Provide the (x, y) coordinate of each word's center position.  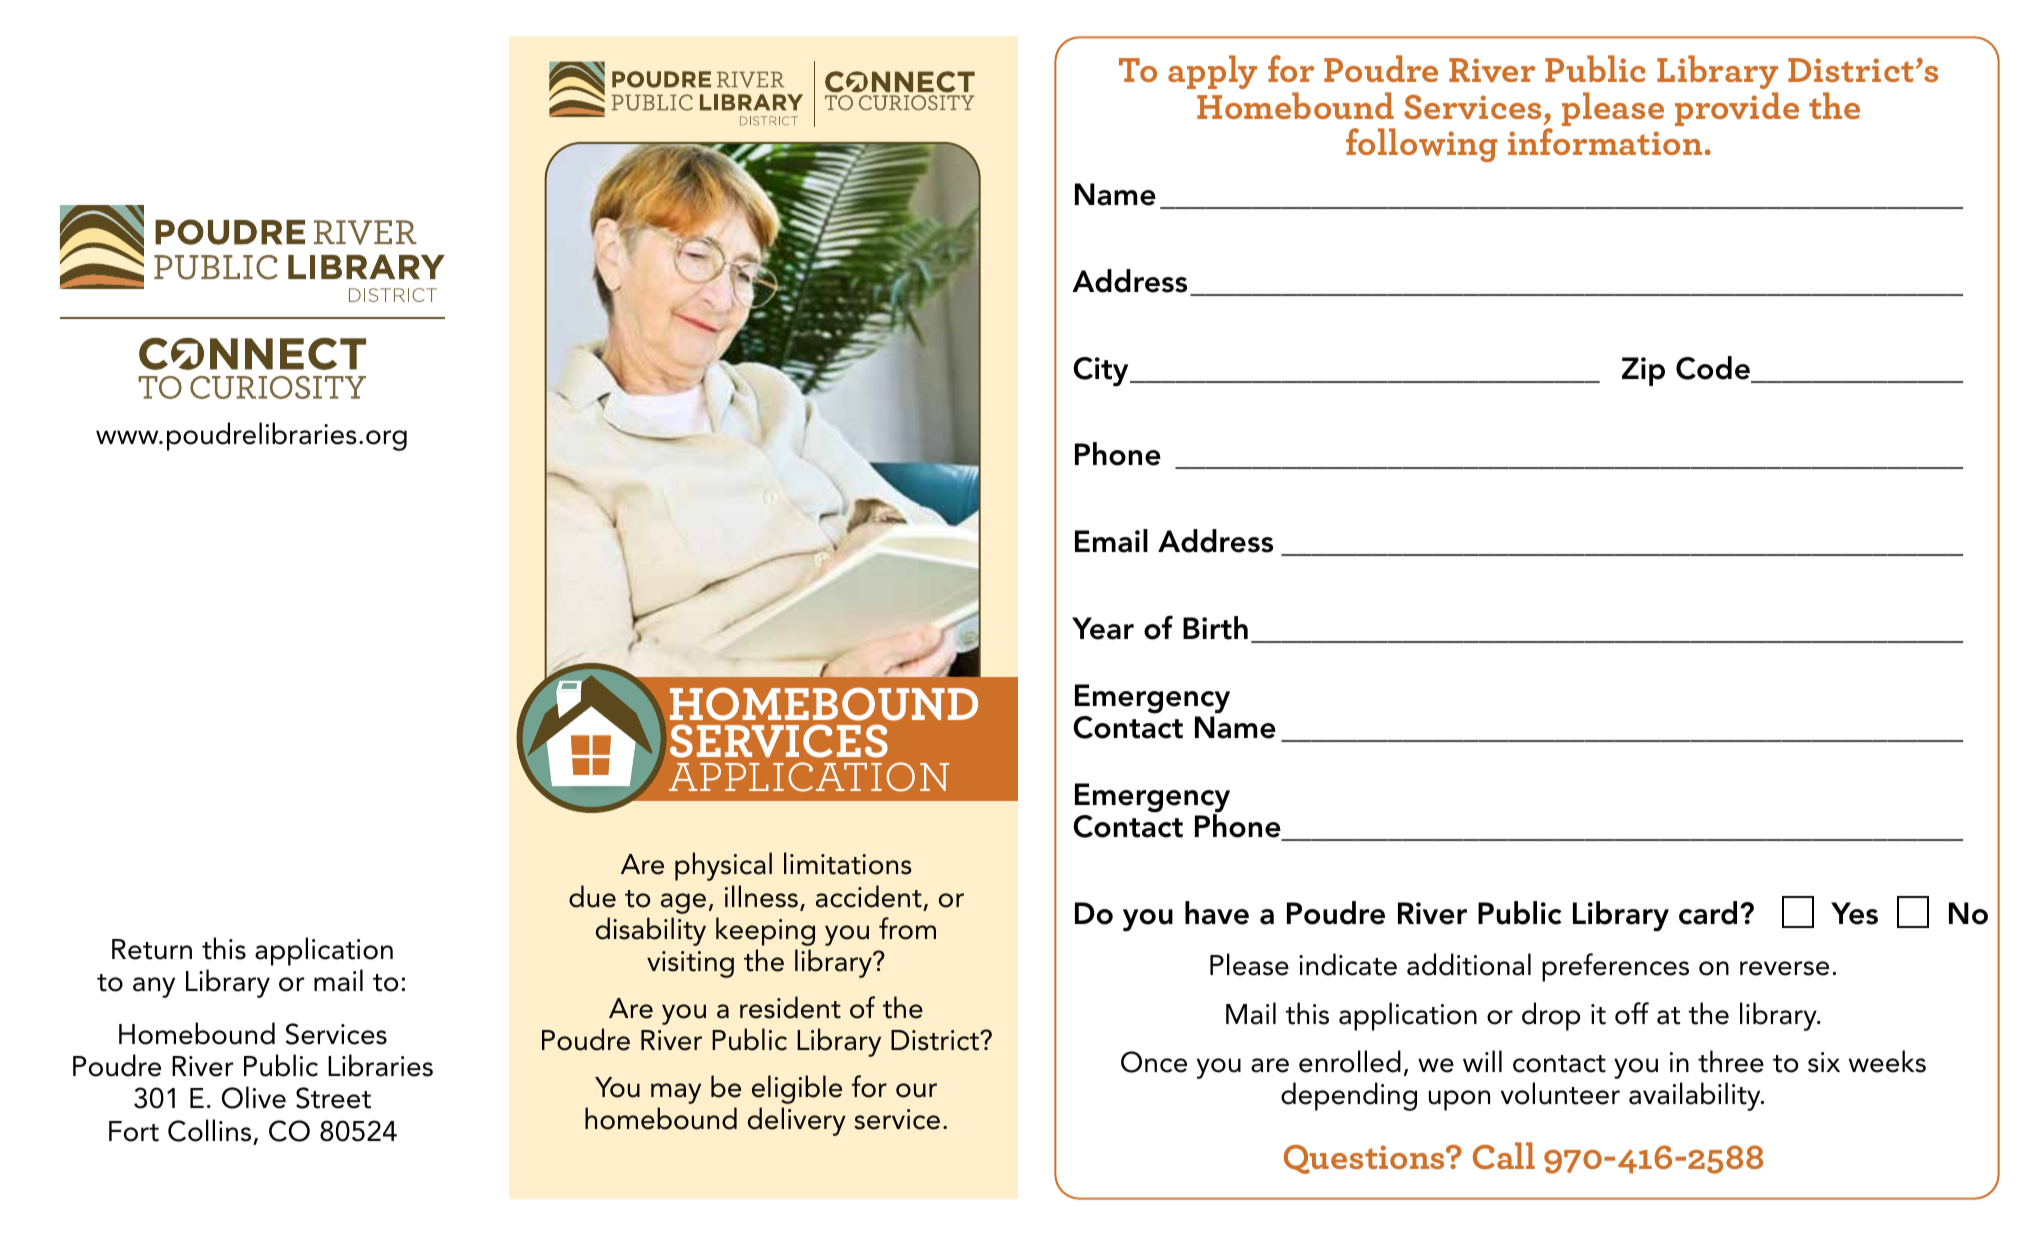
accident (869, 896)
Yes (1854, 913)
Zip (1643, 371)
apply (1212, 72)
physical (723, 866)
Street (333, 1098)
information (1605, 141)
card (1708, 913)
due (592, 896)
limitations (848, 863)
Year (1103, 628)
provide (1737, 109)
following (1422, 145)
